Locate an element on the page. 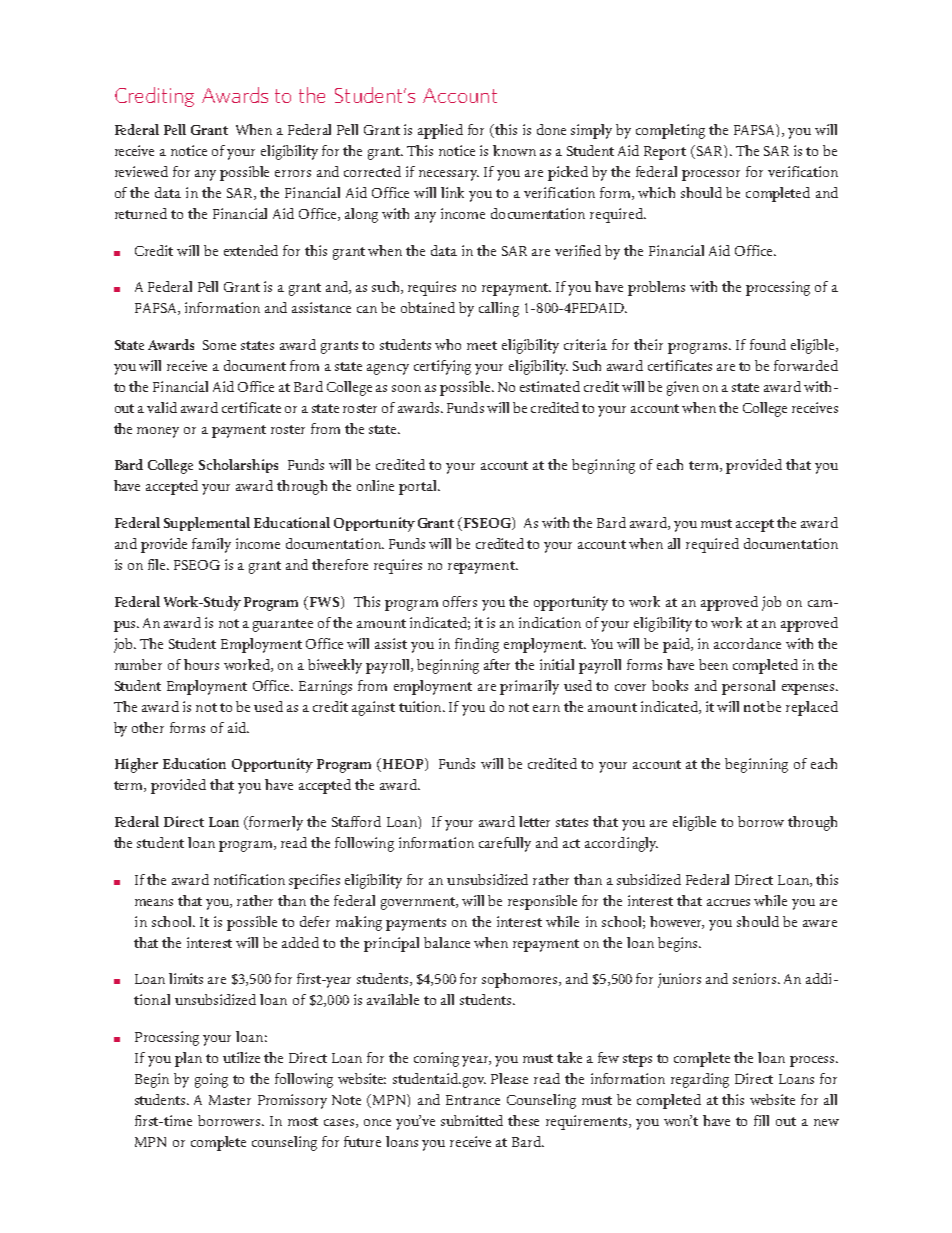 The image size is (952, 1233). valid is located at coordinates (162, 407).
